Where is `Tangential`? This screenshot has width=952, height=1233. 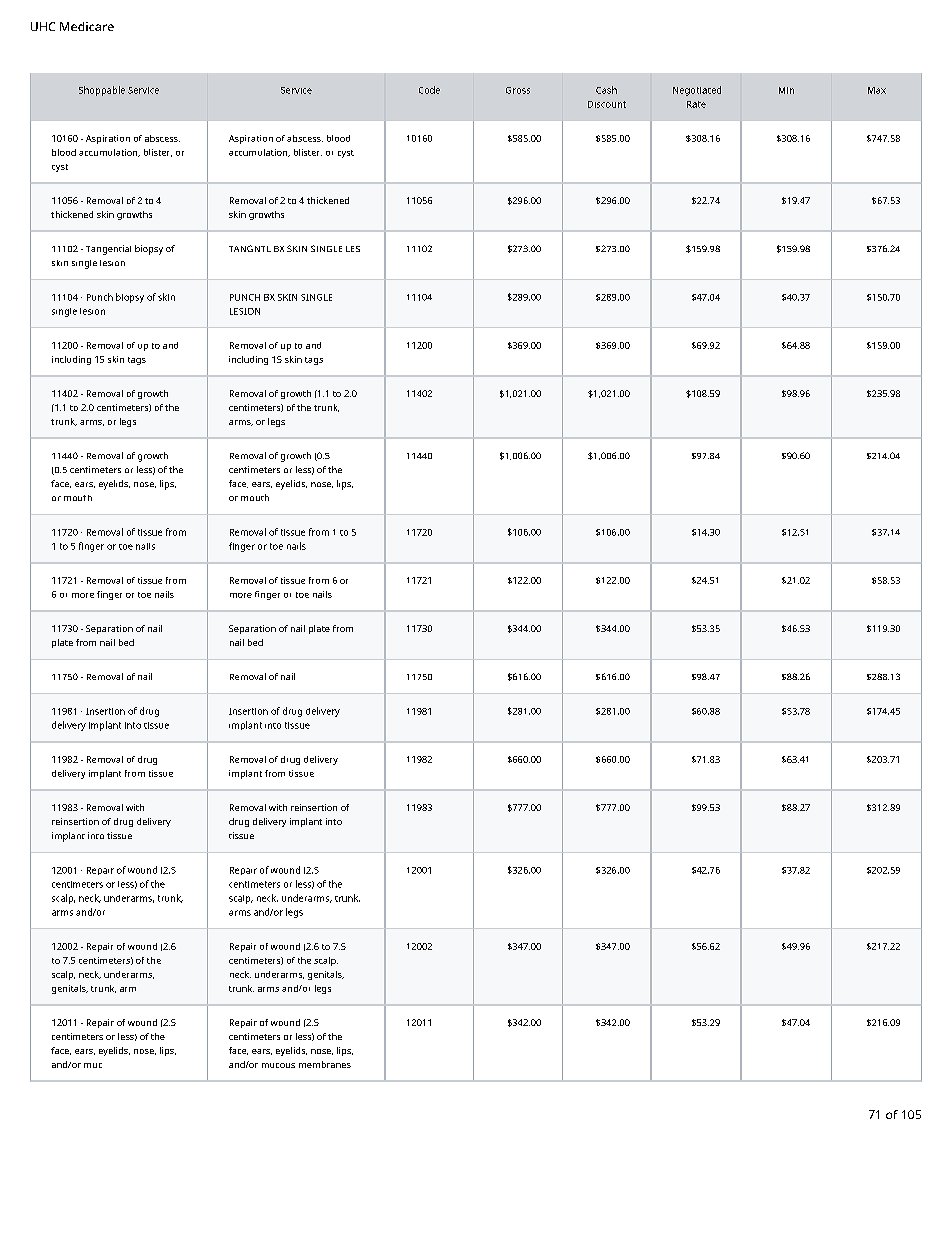 Tangential is located at coordinates (108, 250).
